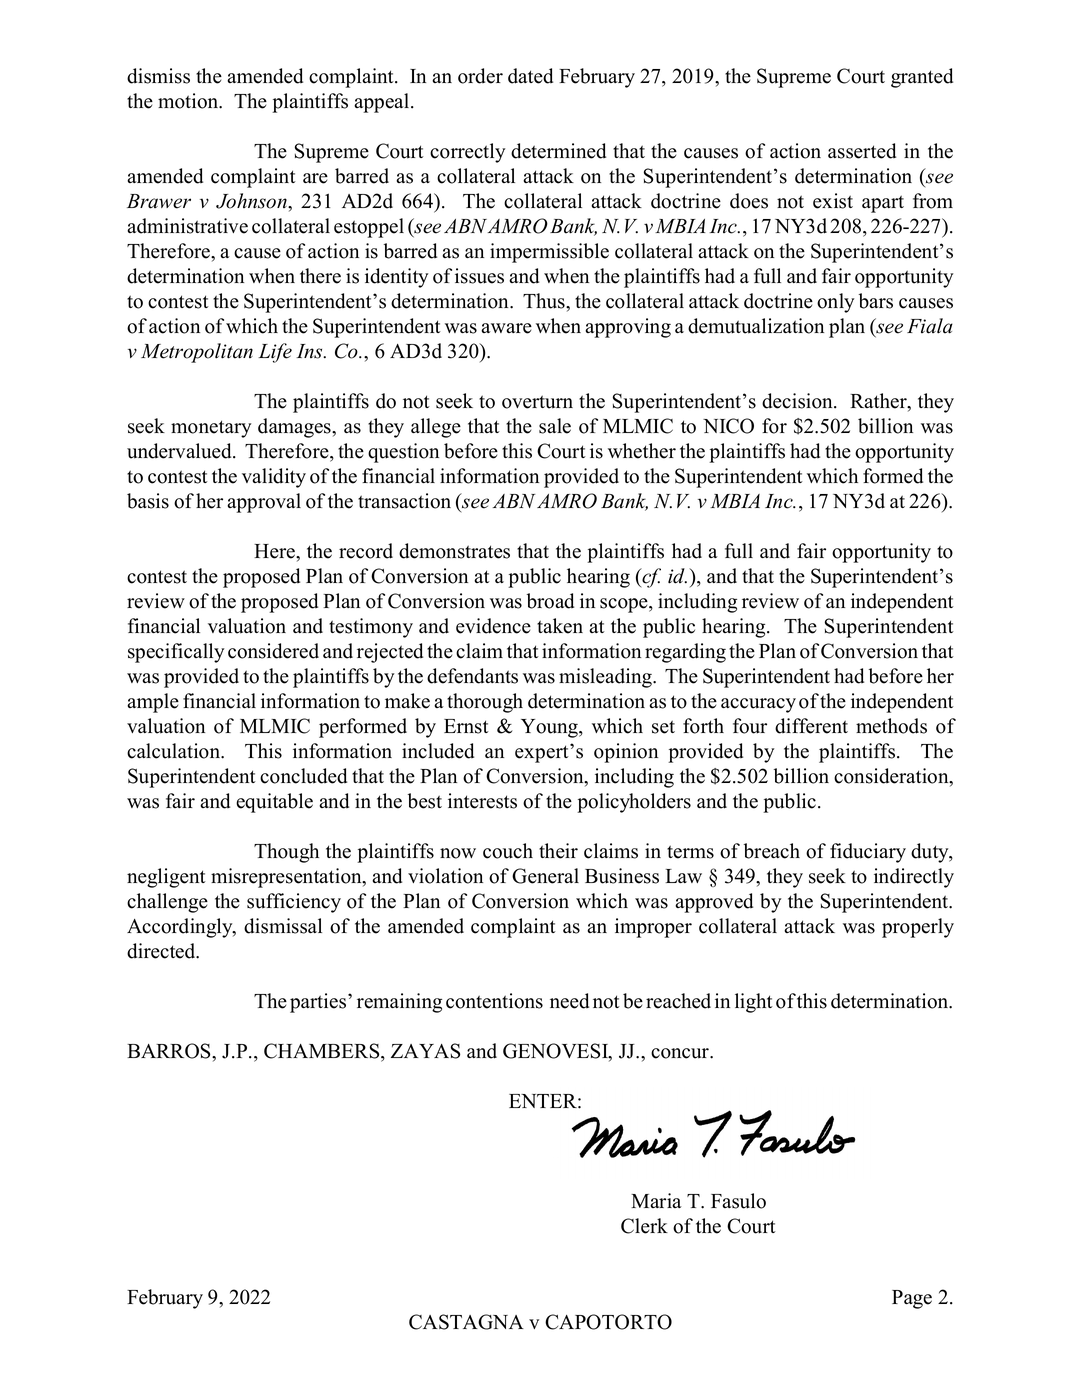 Image resolution: width=1081 pixels, height=1398 pixels. Describe the element at coordinates (555, 426) in the screenshot. I see `sale` at that location.
